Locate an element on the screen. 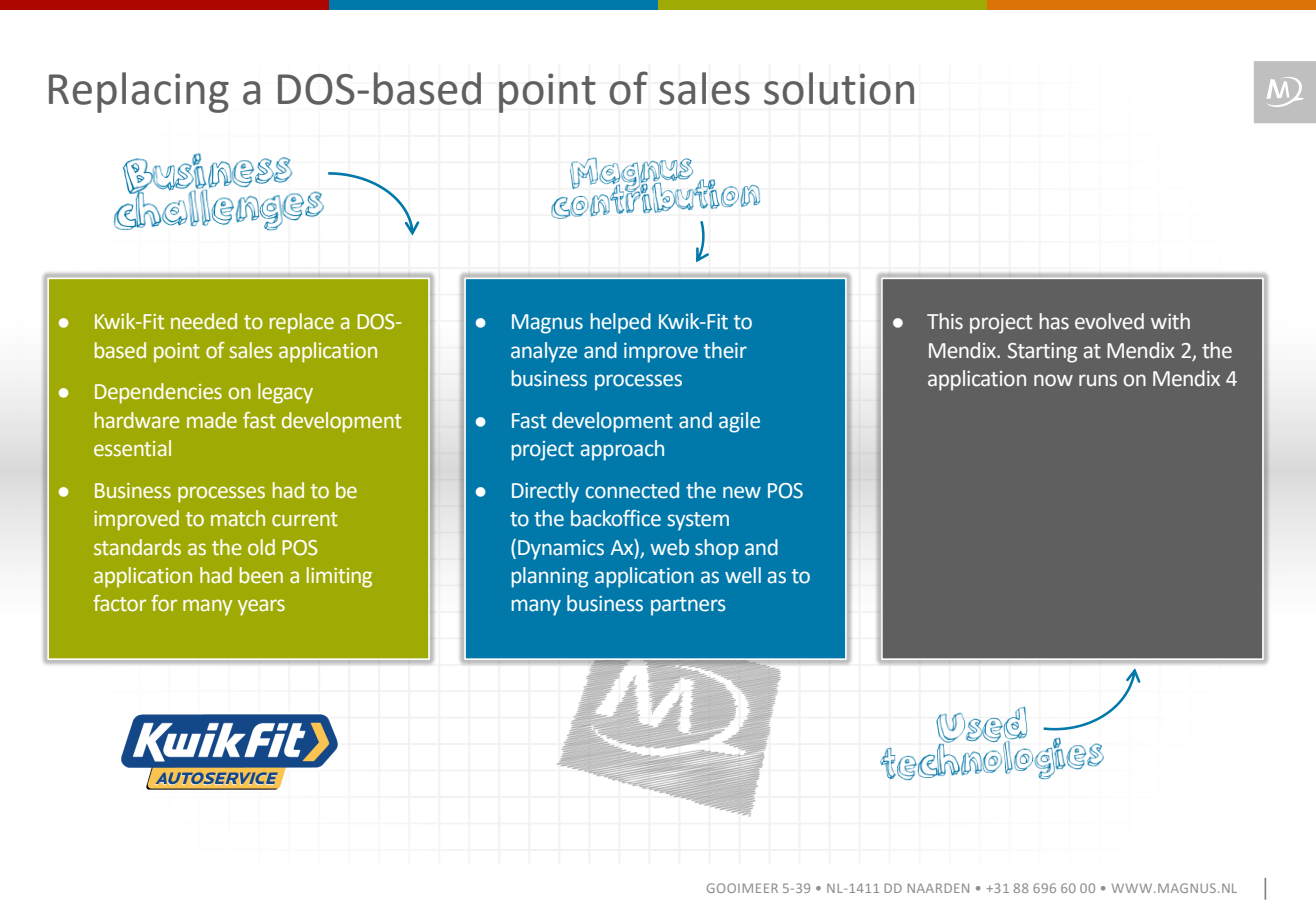  replace is located at coordinates (302, 323).
